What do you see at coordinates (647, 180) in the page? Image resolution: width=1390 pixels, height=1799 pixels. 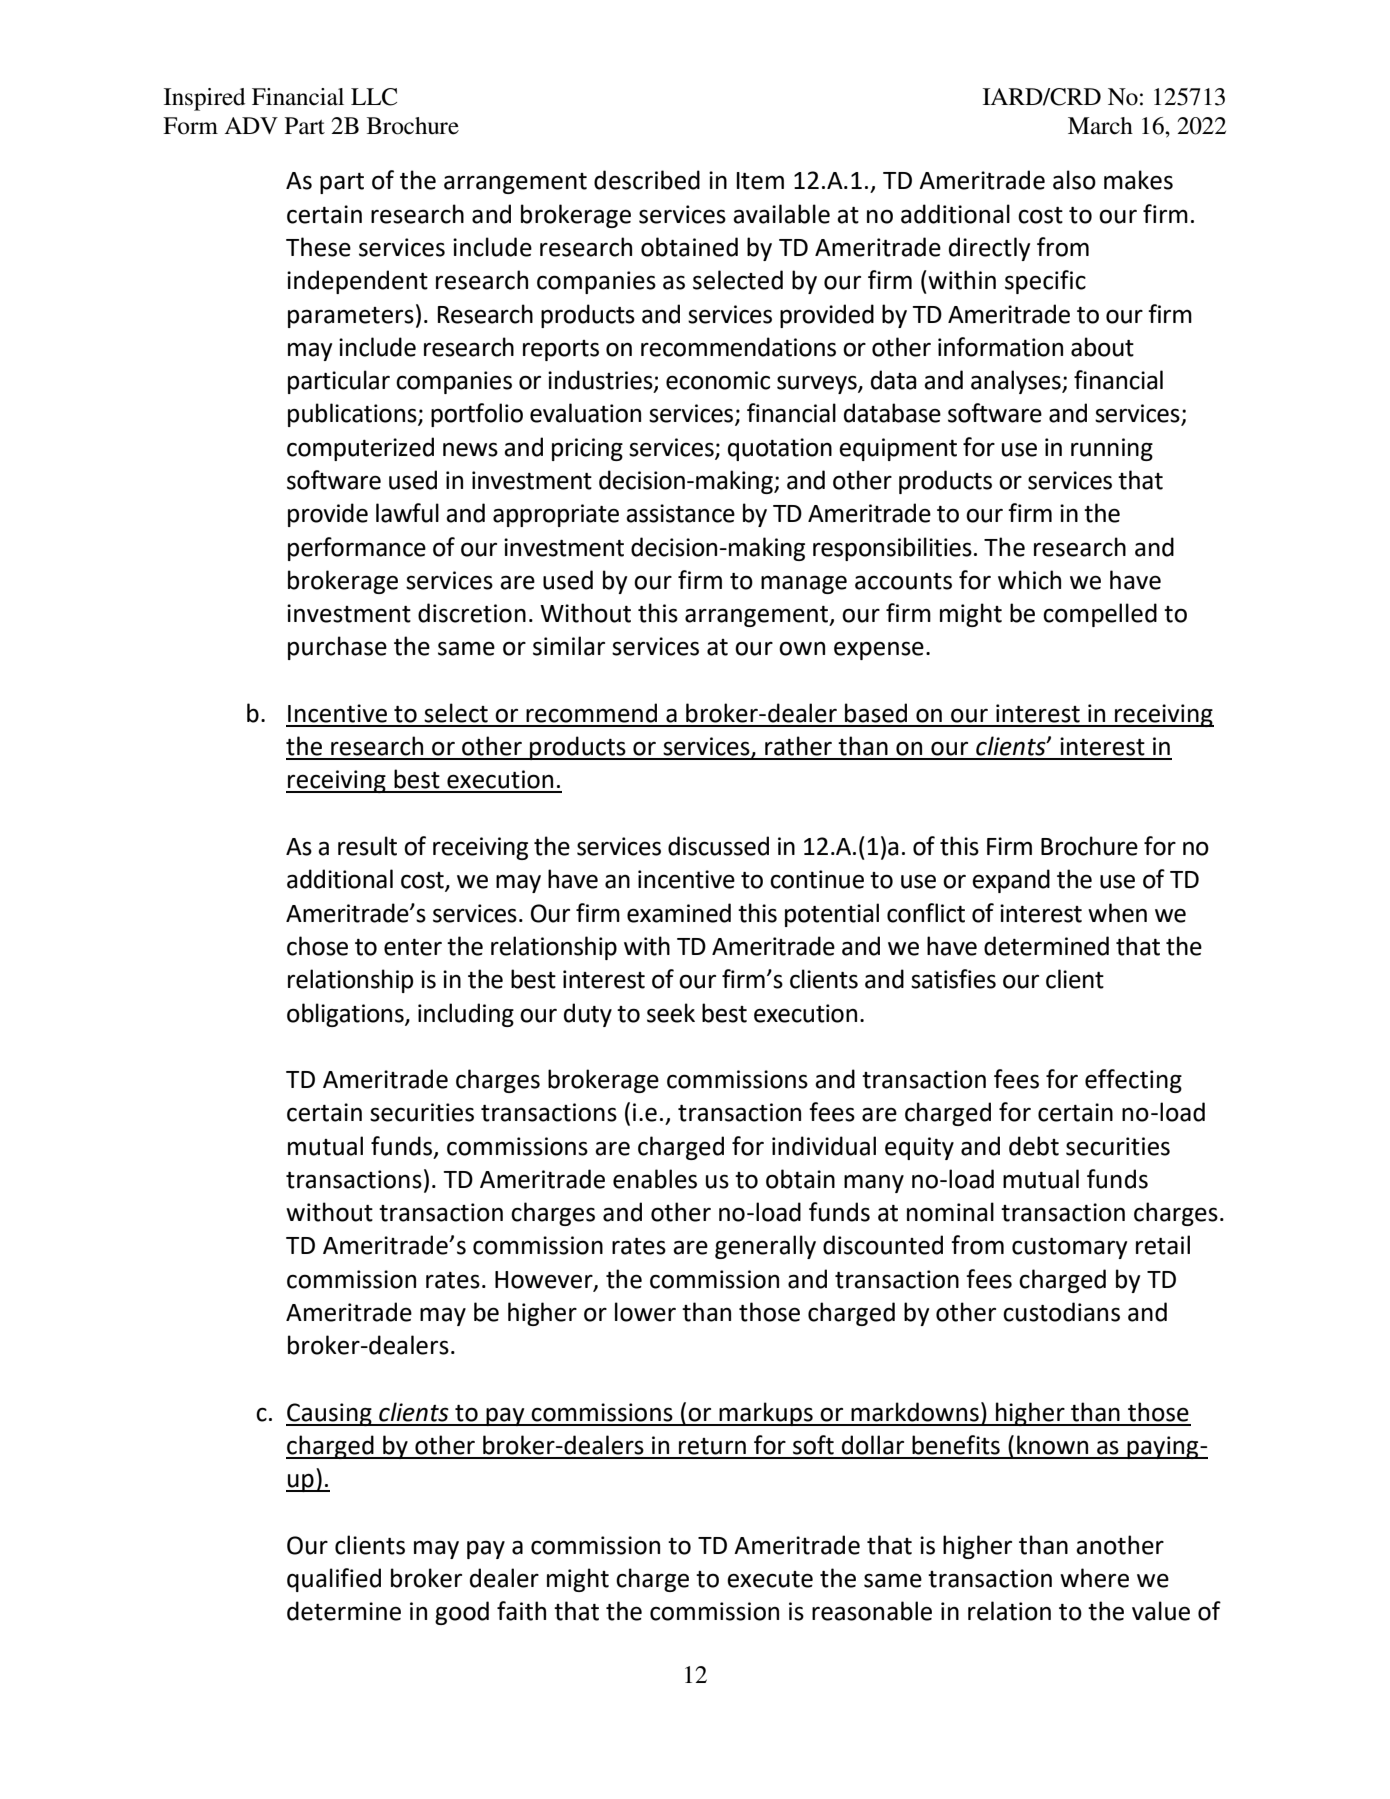 I see `described` at bounding box center [647, 180].
